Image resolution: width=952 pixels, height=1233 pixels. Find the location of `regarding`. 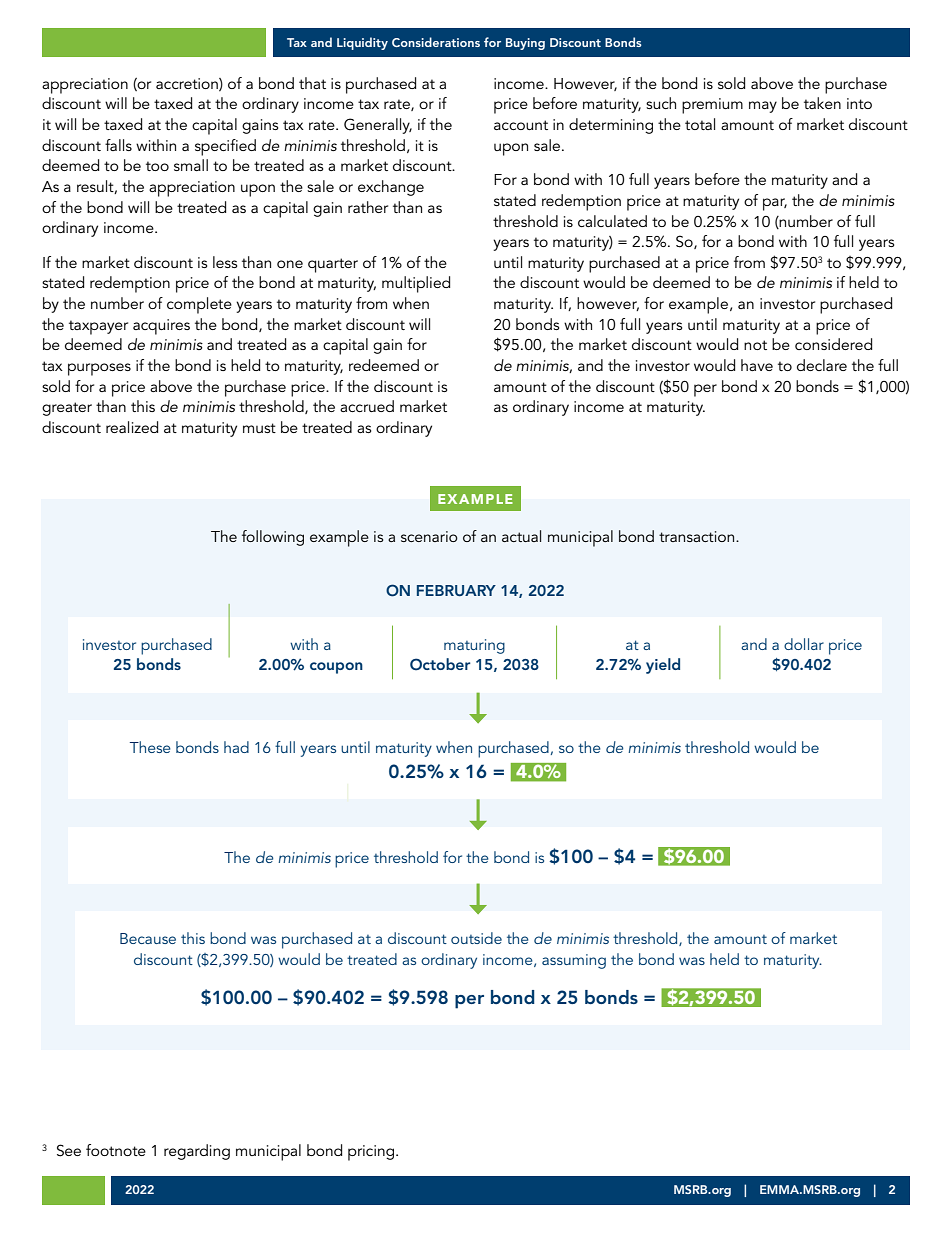

regarding is located at coordinates (197, 1152).
